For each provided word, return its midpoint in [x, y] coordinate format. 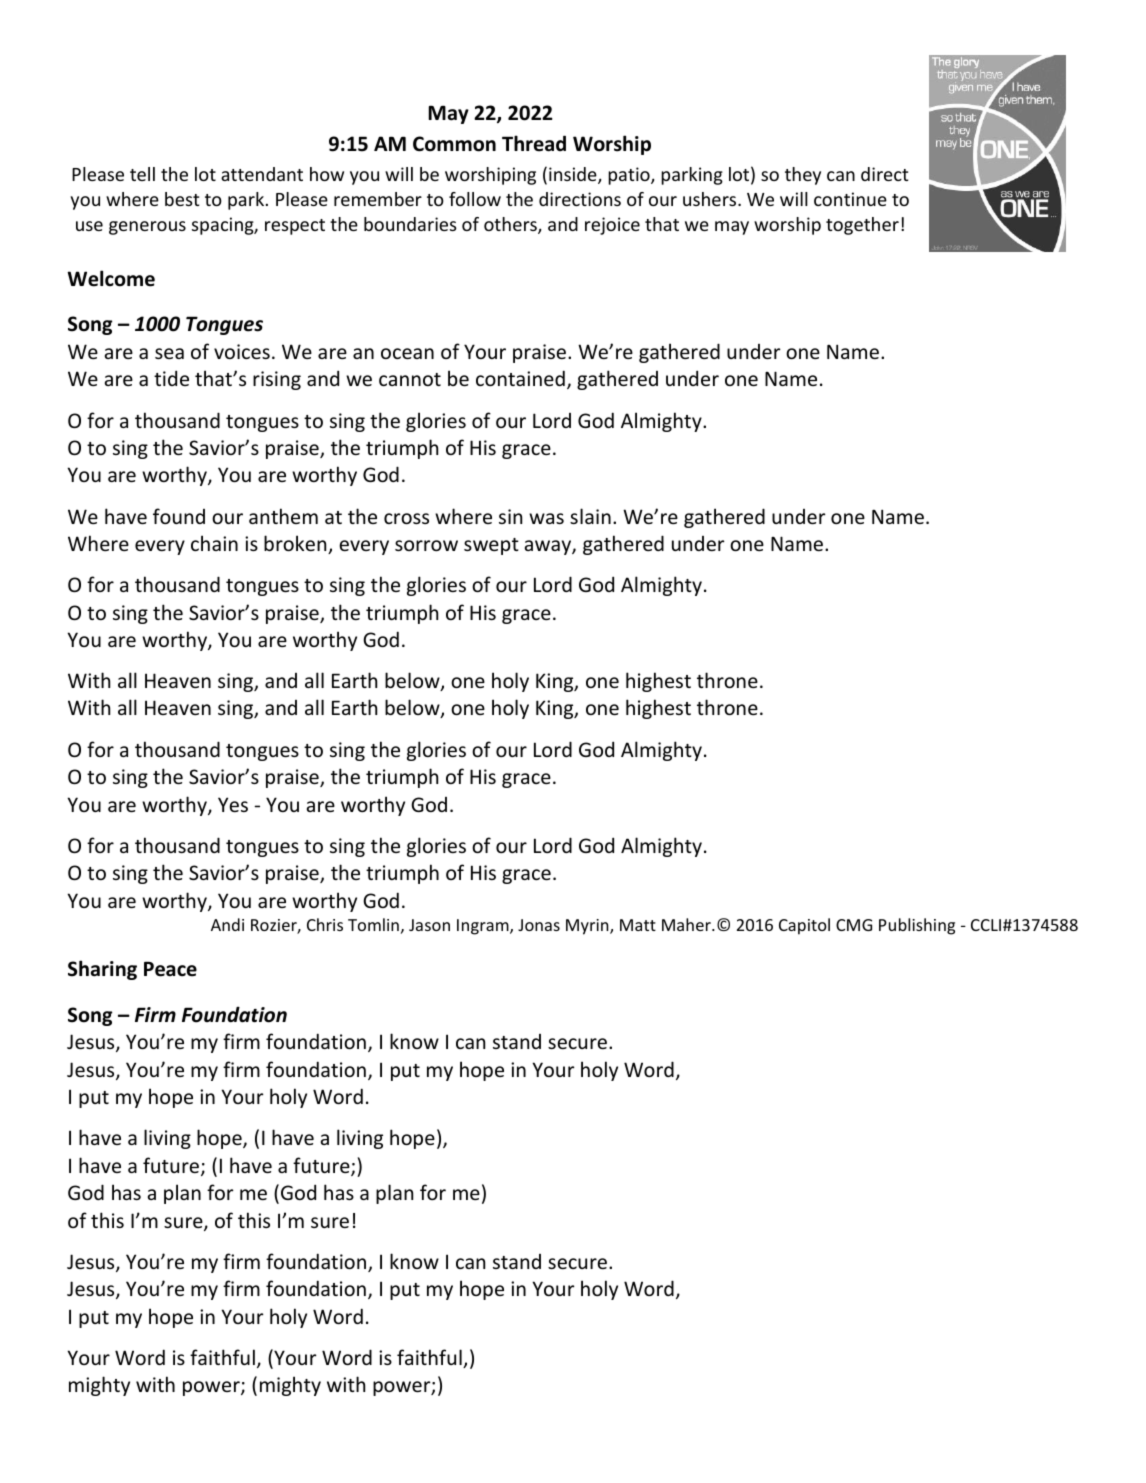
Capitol [804, 926]
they [803, 176]
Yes [233, 804]
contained [520, 378]
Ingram [484, 927]
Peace [170, 969]
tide [171, 378]
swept [491, 546]
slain [590, 516]
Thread [534, 143]
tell [142, 174]
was [546, 518]
